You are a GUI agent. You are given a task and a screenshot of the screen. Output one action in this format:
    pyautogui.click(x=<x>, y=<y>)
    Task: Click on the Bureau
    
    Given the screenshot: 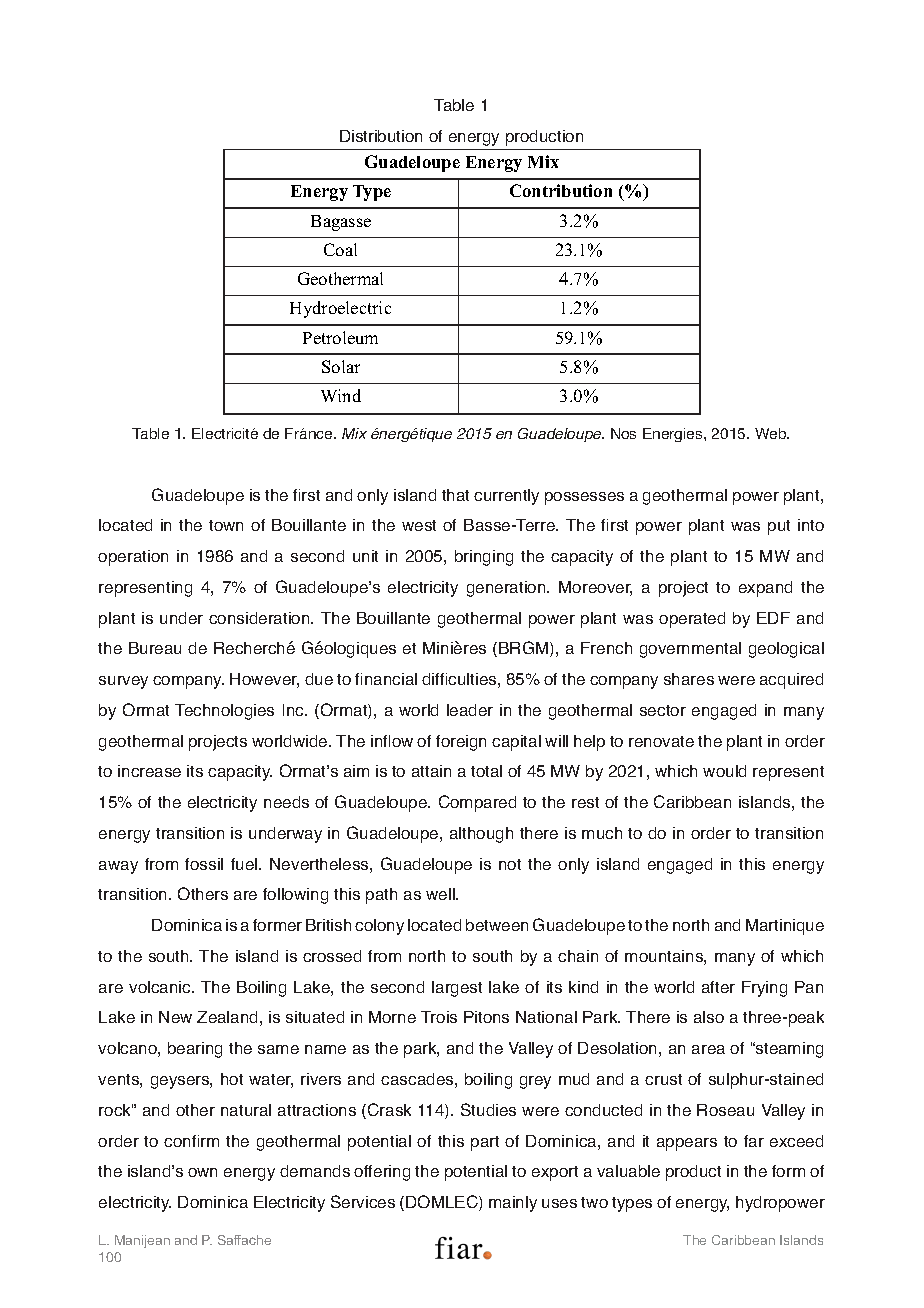 What is the action you would take?
    pyautogui.click(x=155, y=648)
